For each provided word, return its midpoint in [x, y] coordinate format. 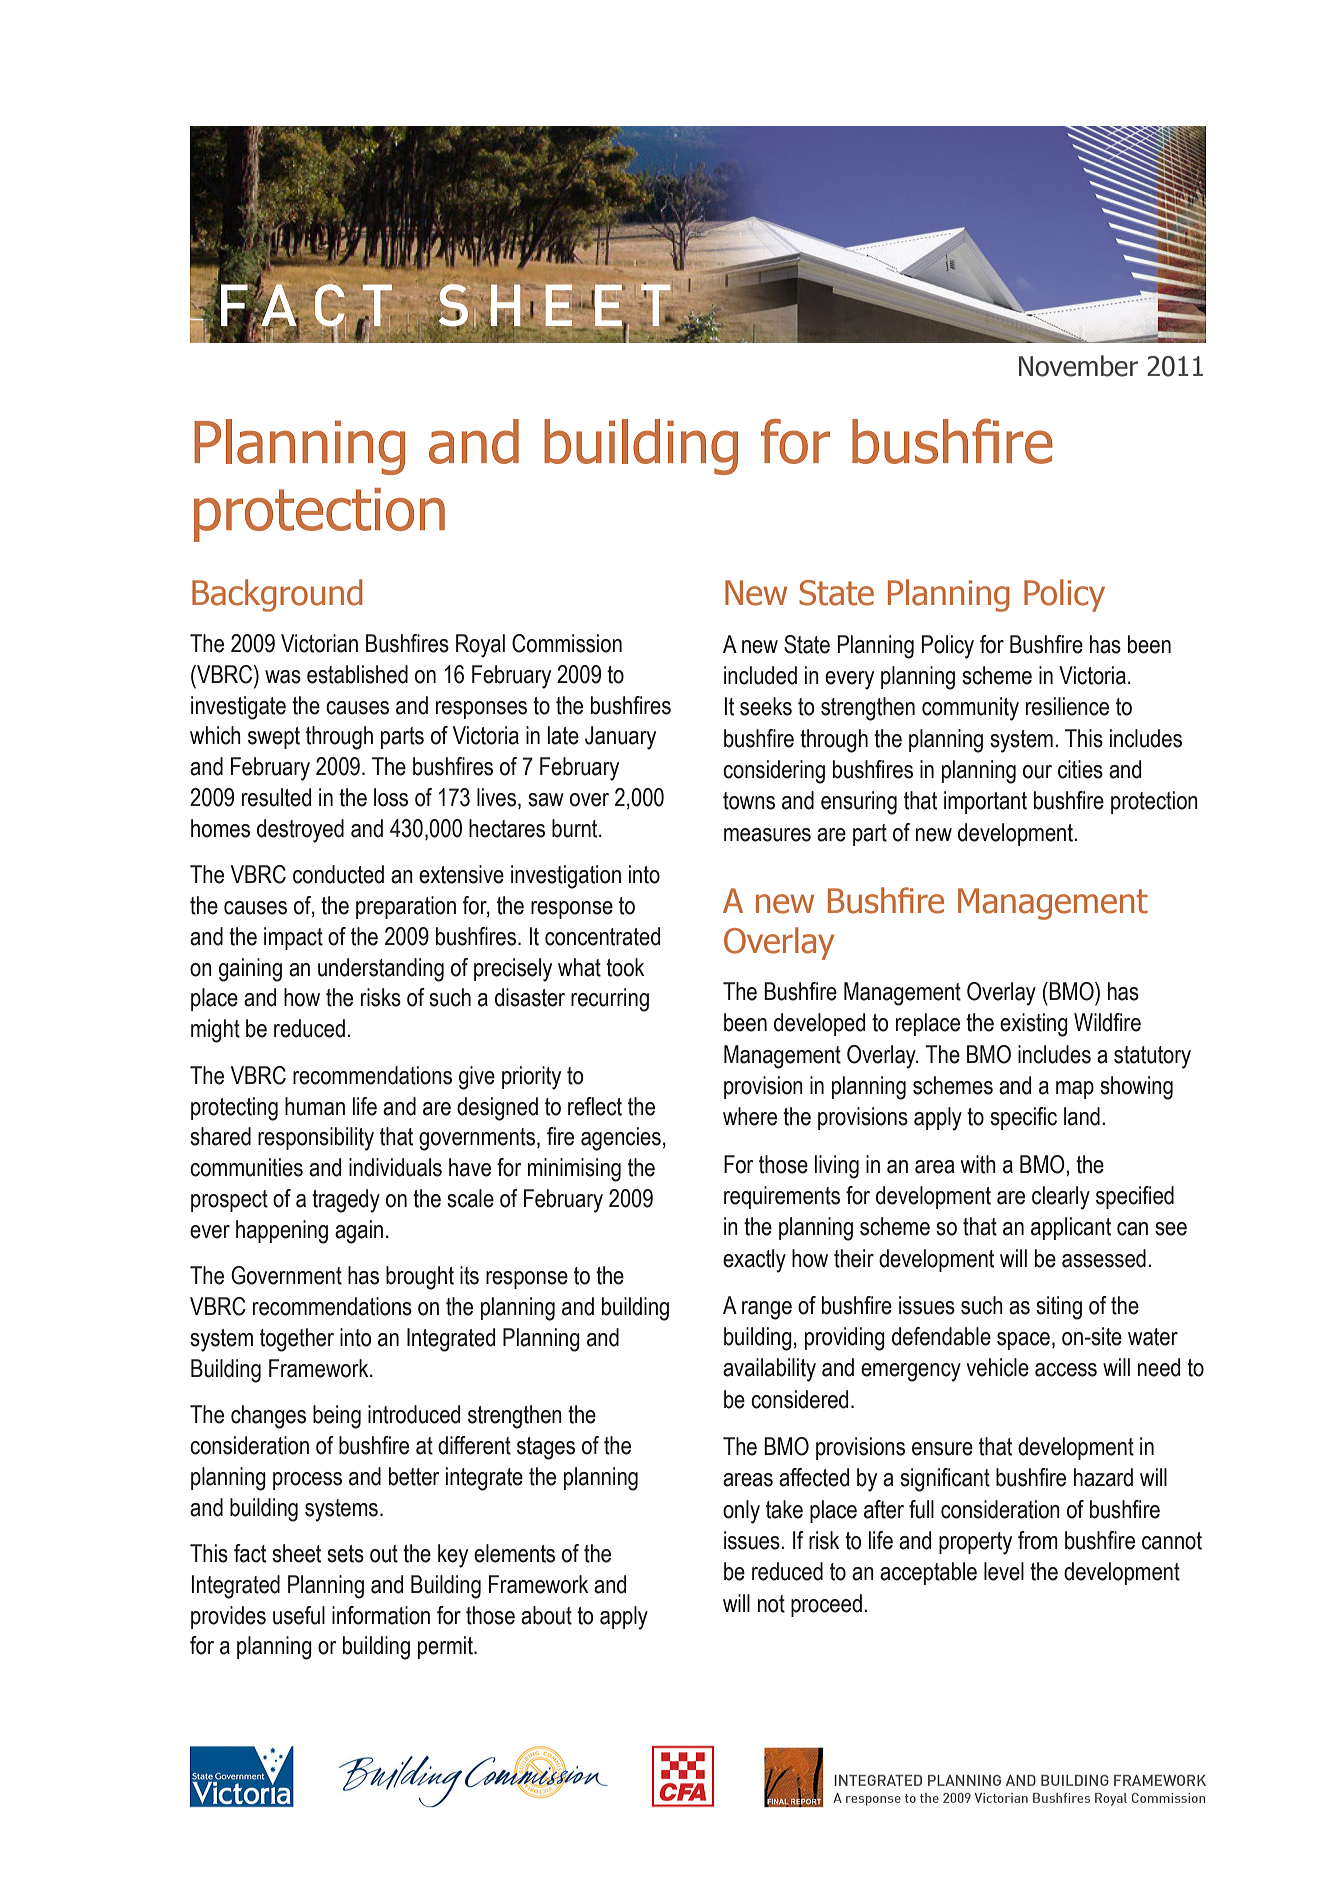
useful [299, 1615]
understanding [381, 970]
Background [277, 595]
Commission [567, 643]
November [1078, 366]
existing [1034, 1025]
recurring [610, 1000]
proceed [826, 1605]
